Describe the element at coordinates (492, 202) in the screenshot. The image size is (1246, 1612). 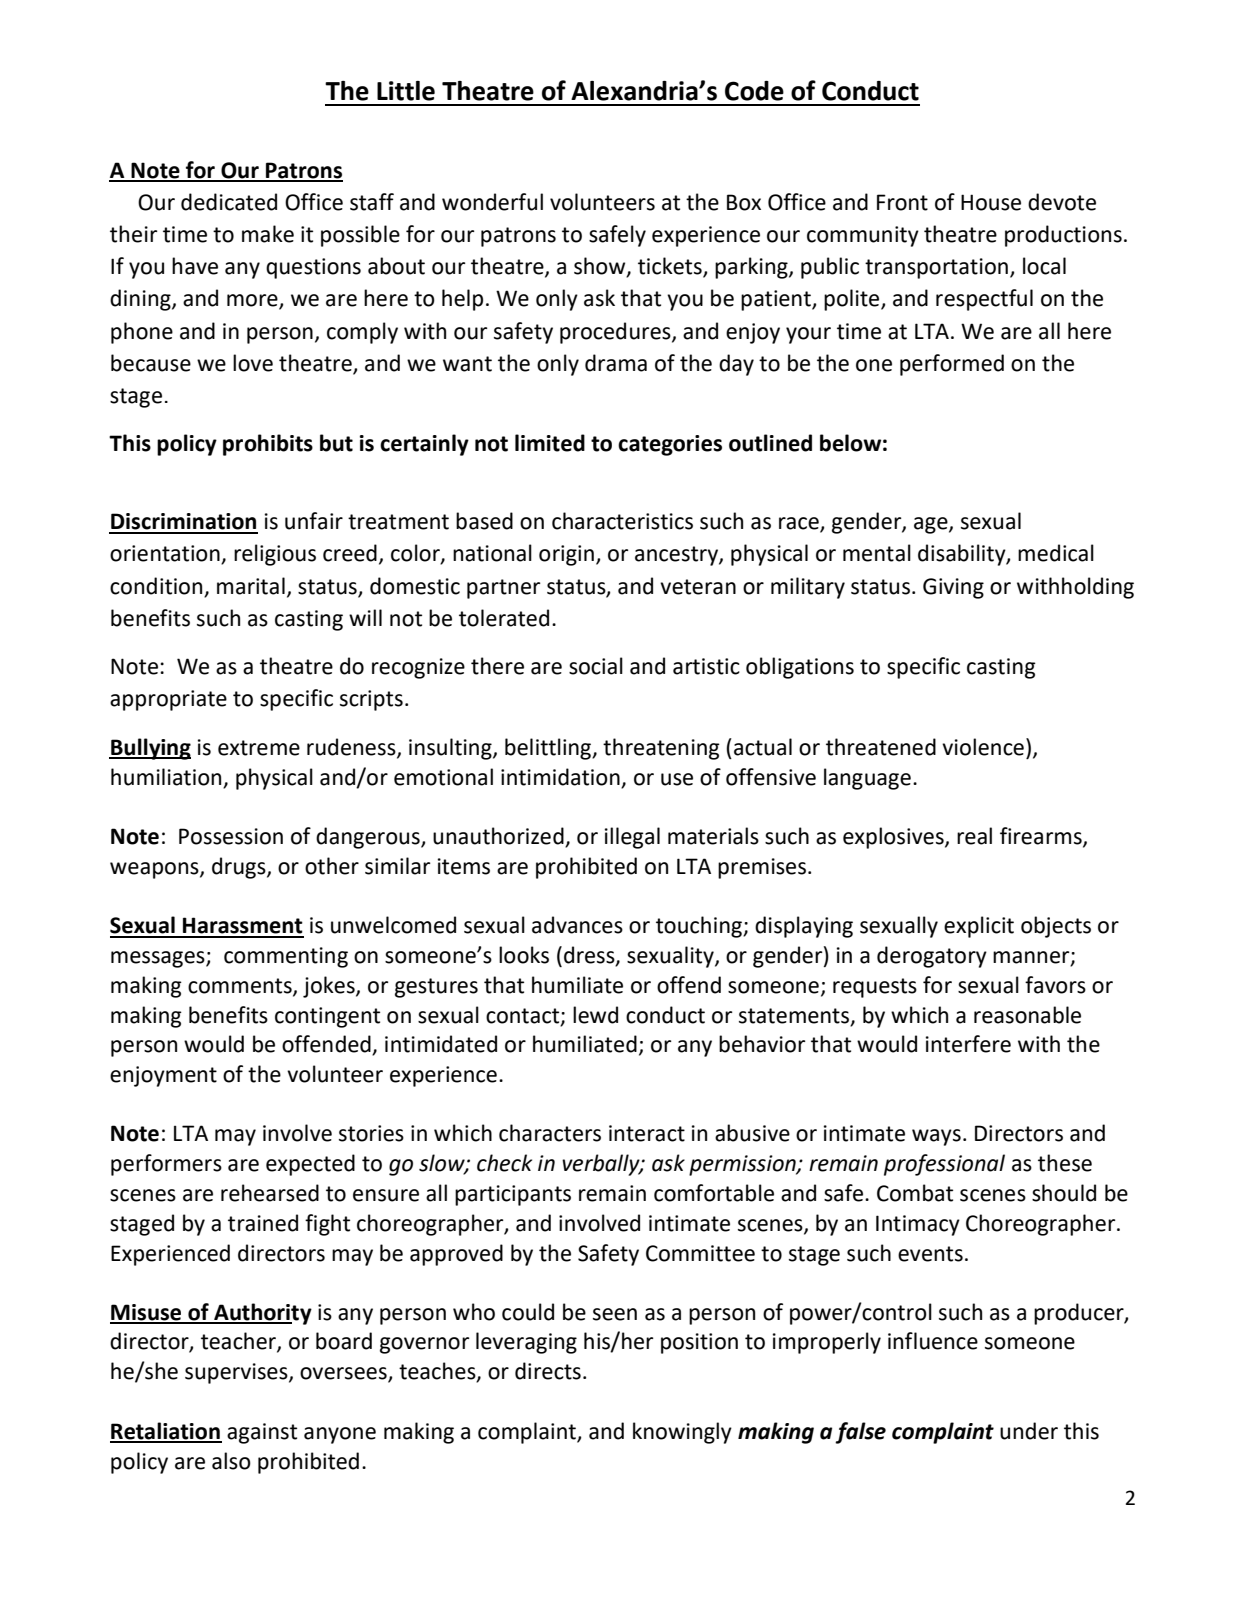
I see `wonderful` at that location.
